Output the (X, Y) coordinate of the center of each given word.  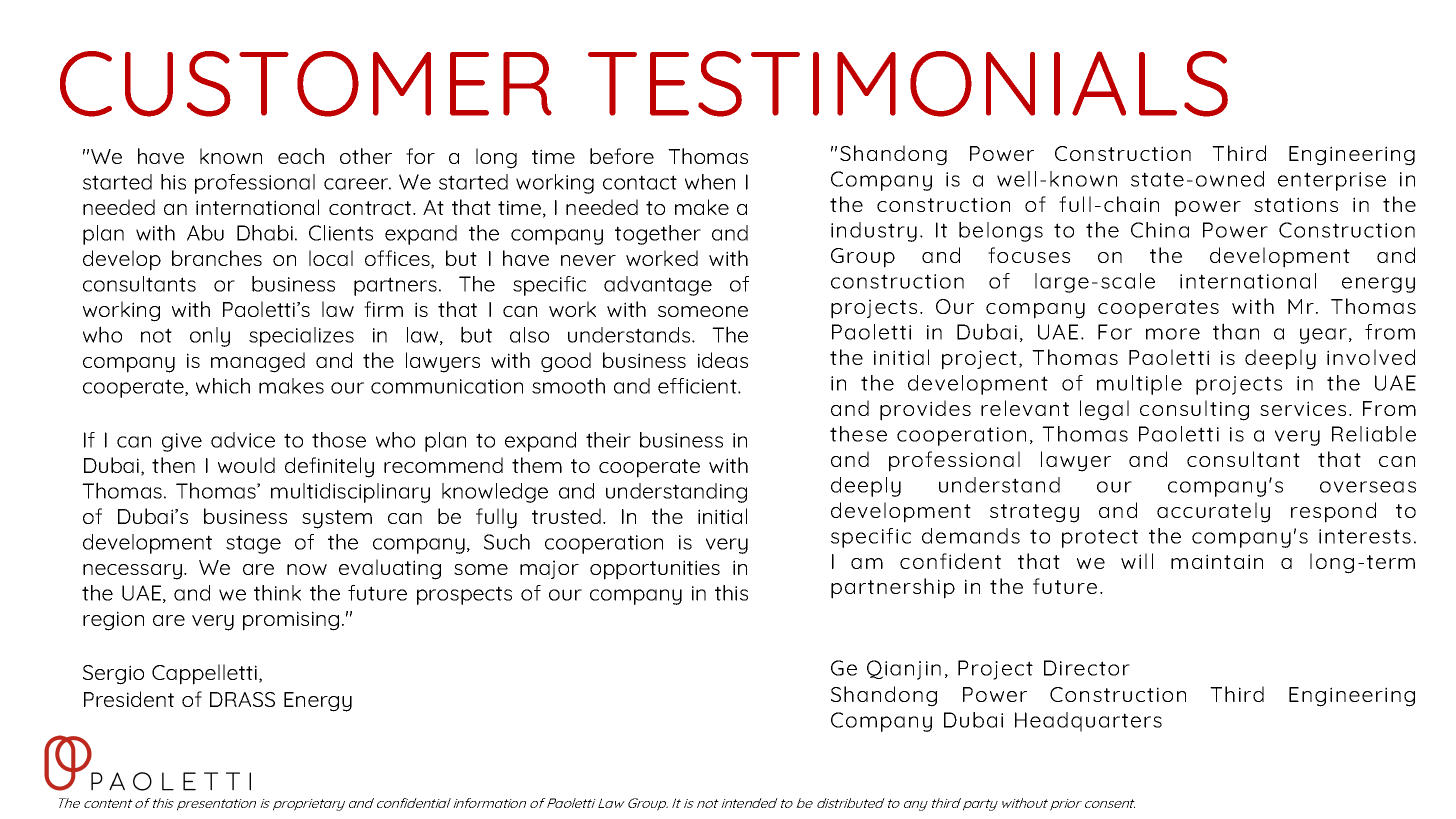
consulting (1194, 410)
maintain (1217, 561)
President (129, 699)
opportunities (655, 570)
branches (217, 258)
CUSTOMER (306, 84)
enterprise (1332, 181)
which (223, 386)
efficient (698, 386)
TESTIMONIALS (908, 84)
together (658, 235)
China (1160, 230)
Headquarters (1088, 722)
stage (253, 544)
